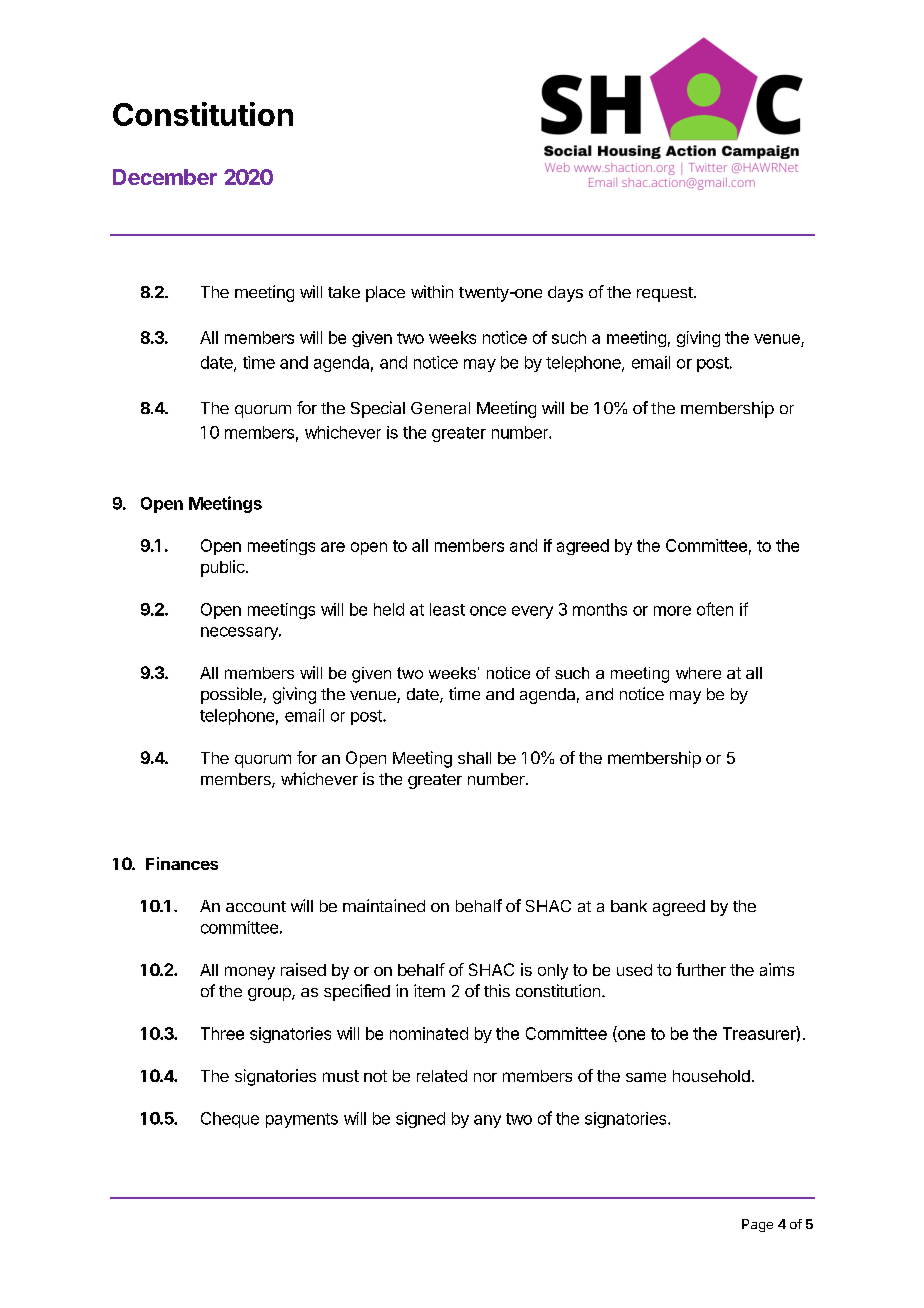  I want to click on request, so click(666, 294).
